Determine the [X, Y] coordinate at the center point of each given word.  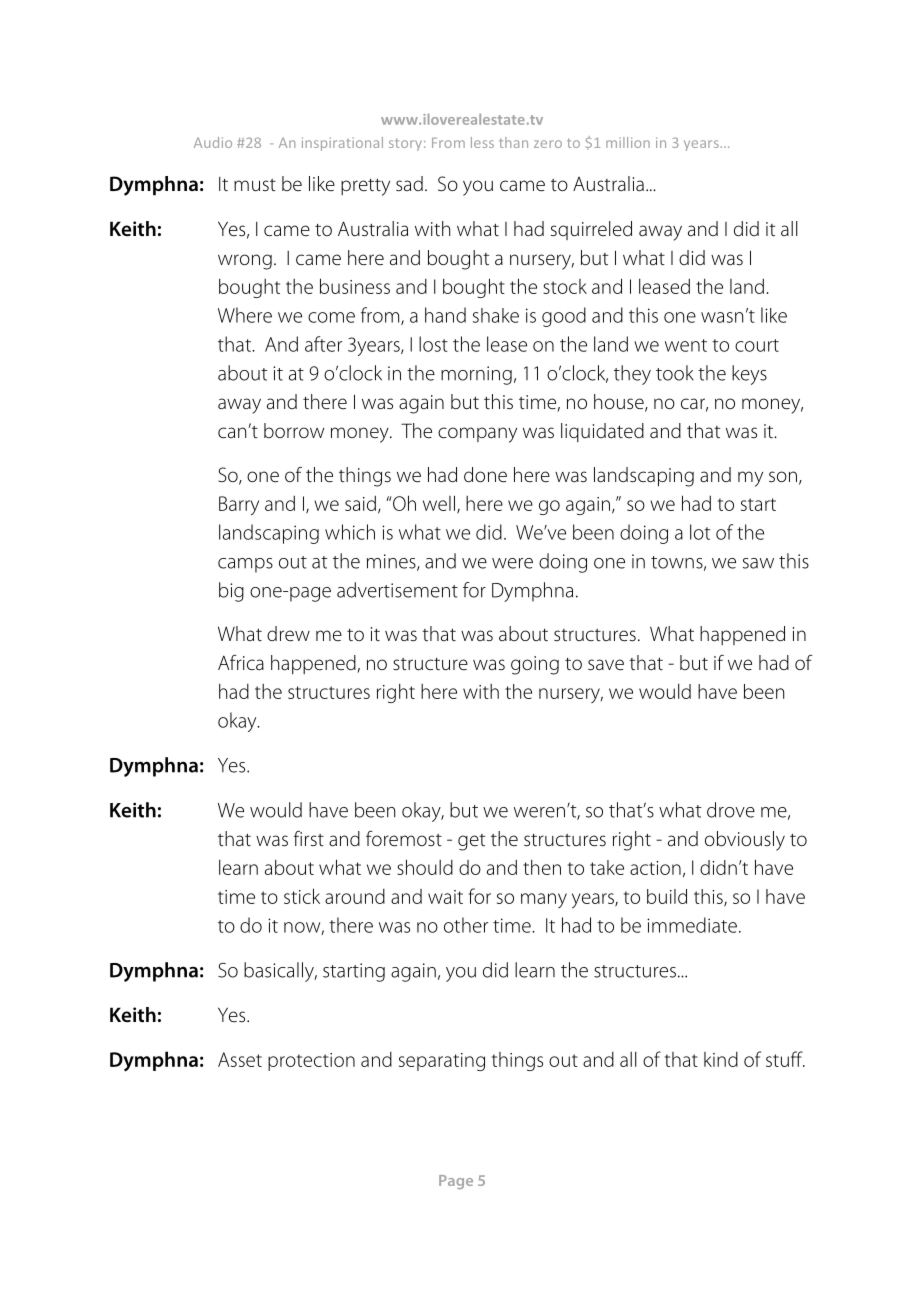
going [535, 665]
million [628, 142]
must [255, 185]
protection [311, 1062]
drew [288, 634]
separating [442, 1062]
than [513, 142]
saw [758, 563]
